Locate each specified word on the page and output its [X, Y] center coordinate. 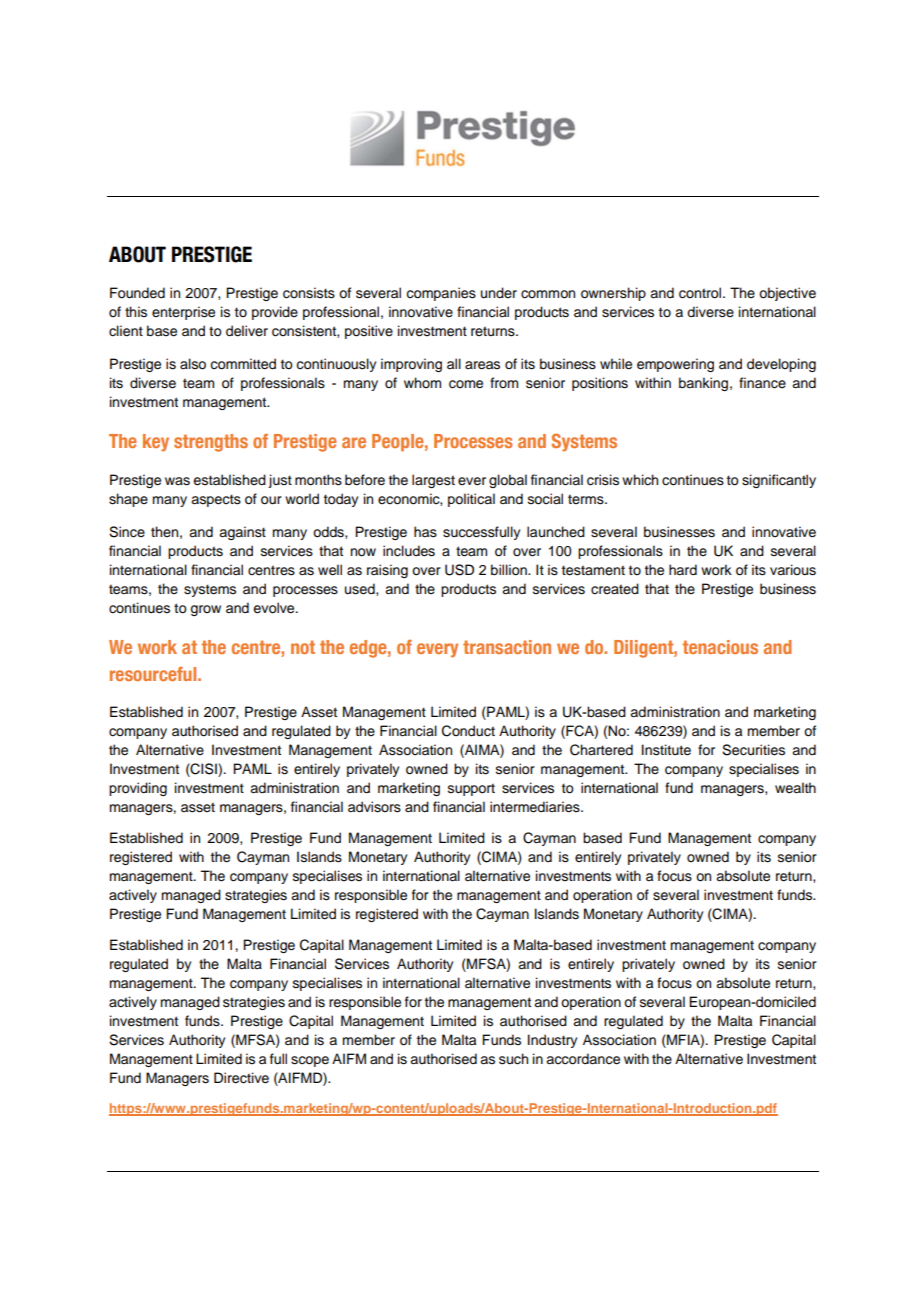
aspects [216, 500]
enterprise [183, 313]
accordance [583, 1059]
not [303, 647]
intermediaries [536, 807]
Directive [241, 1078]
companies [441, 294]
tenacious [720, 647]
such [513, 1059]
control [700, 293]
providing [138, 789]
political [471, 500]
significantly [779, 481]
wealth [795, 788]
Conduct [468, 731]
